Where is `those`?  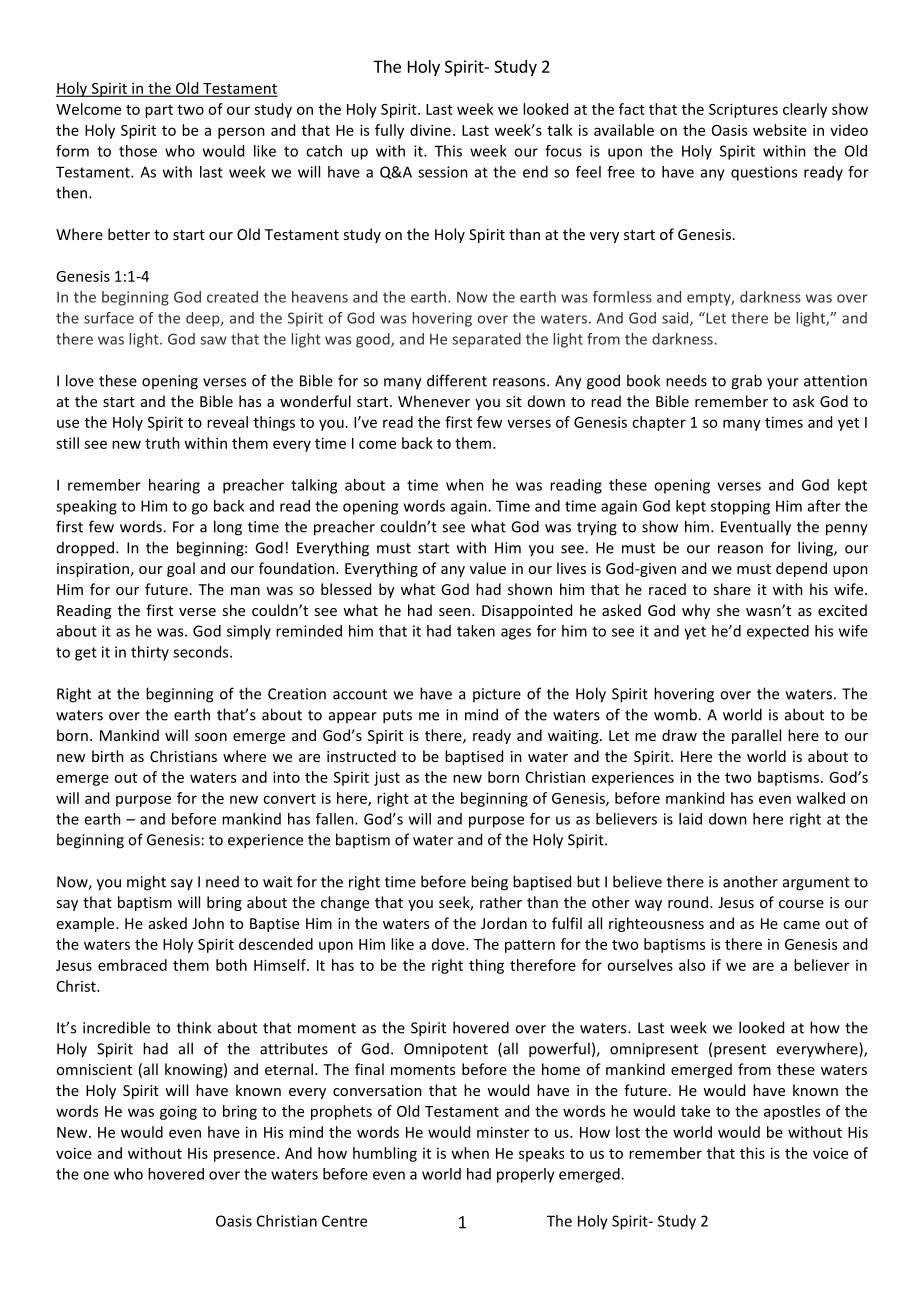
those is located at coordinates (138, 151).
